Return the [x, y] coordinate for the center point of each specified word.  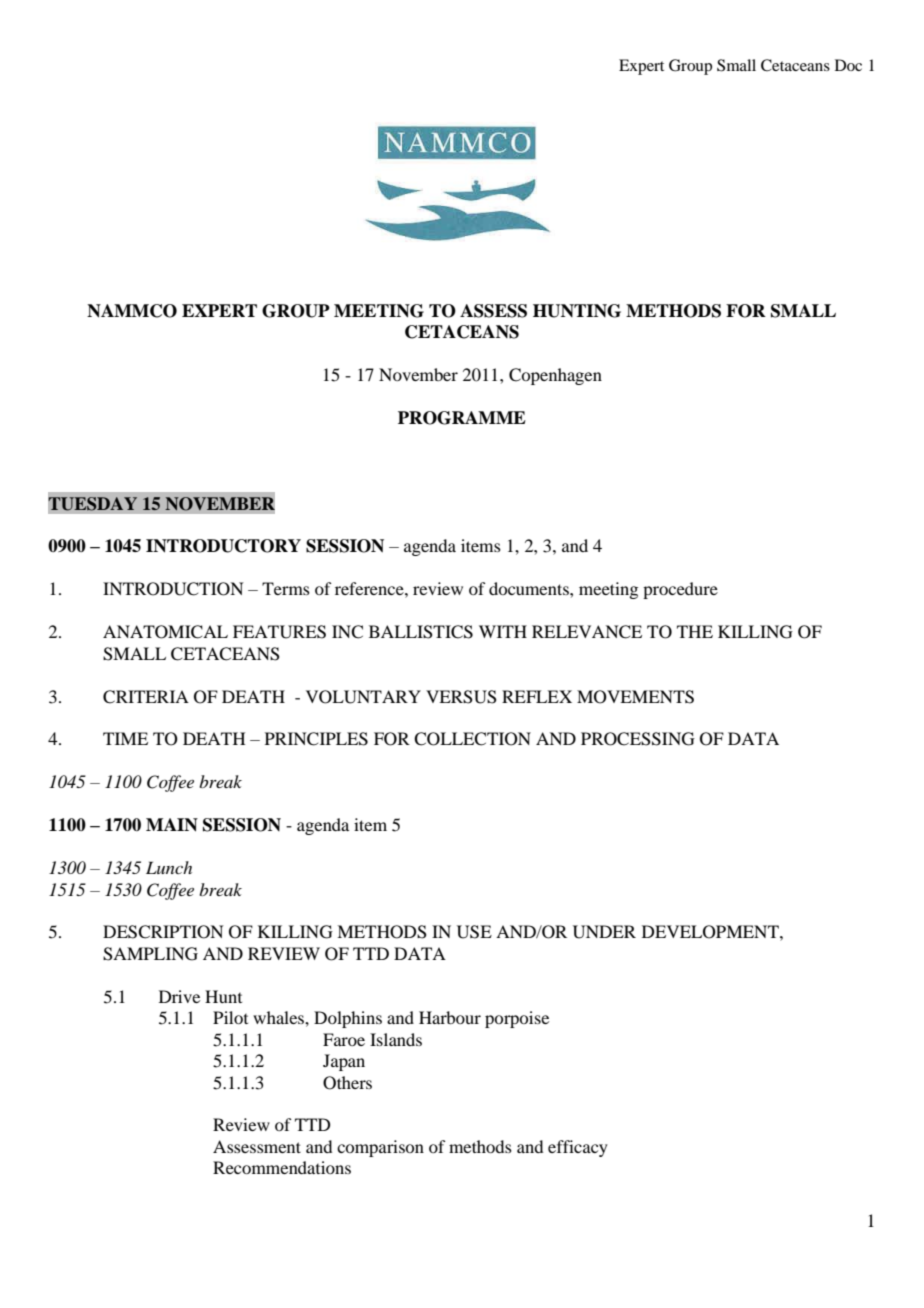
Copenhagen [555, 376]
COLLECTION [472, 739]
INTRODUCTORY [223, 546]
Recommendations [282, 1167]
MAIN [172, 825]
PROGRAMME [462, 418]
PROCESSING [638, 739]
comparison [380, 1148]
